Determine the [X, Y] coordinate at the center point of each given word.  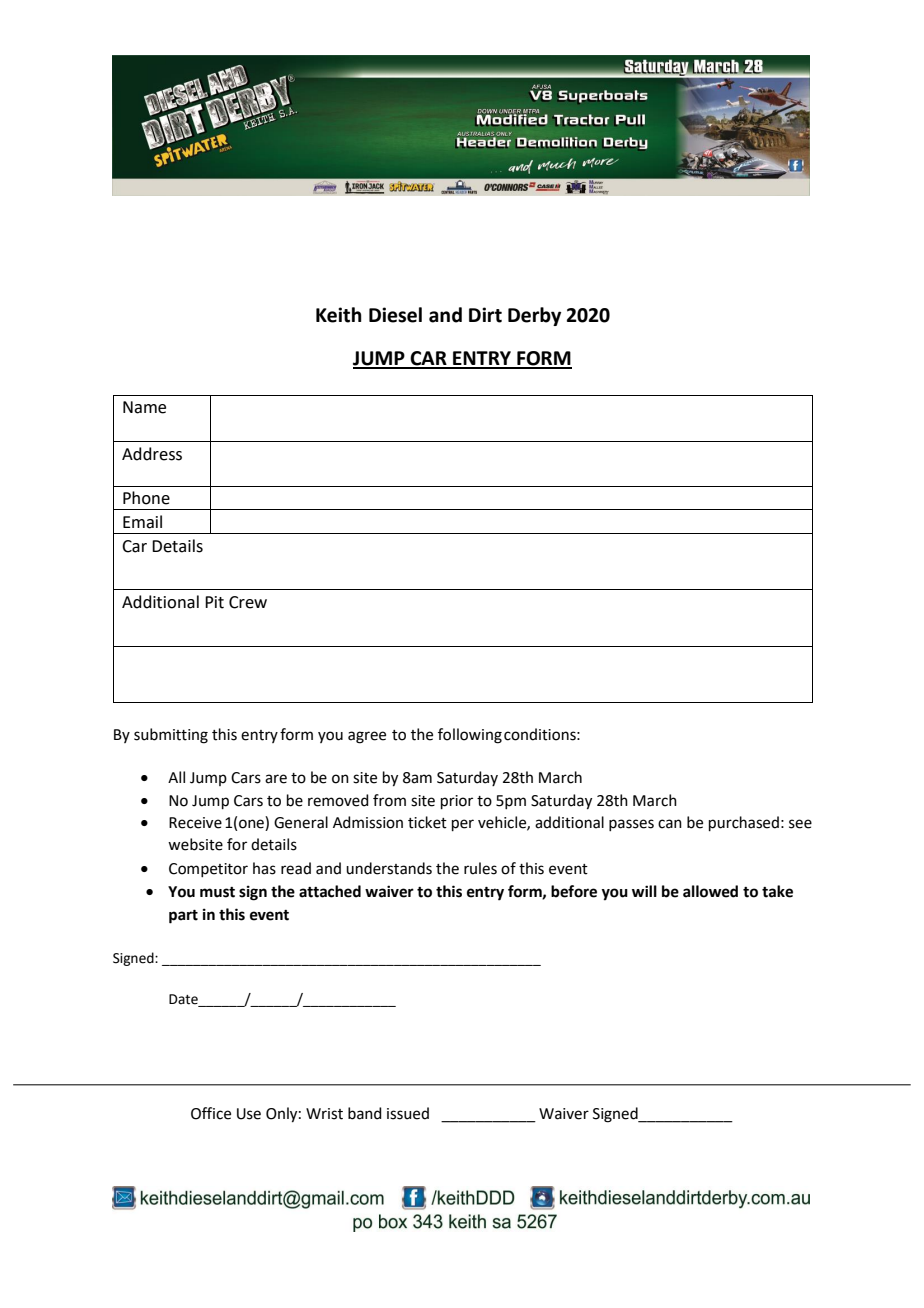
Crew [248, 602]
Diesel [395, 315]
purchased [744, 823]
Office [211, 1113]
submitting [171, 736]
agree [367, 737]
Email [142, 522]
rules [480, 868]
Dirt [485, 315]
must [217, 892]
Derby [534, 316]
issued [408, 1113]
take [777, 891]
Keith [339, 315]
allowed [710, 891]
